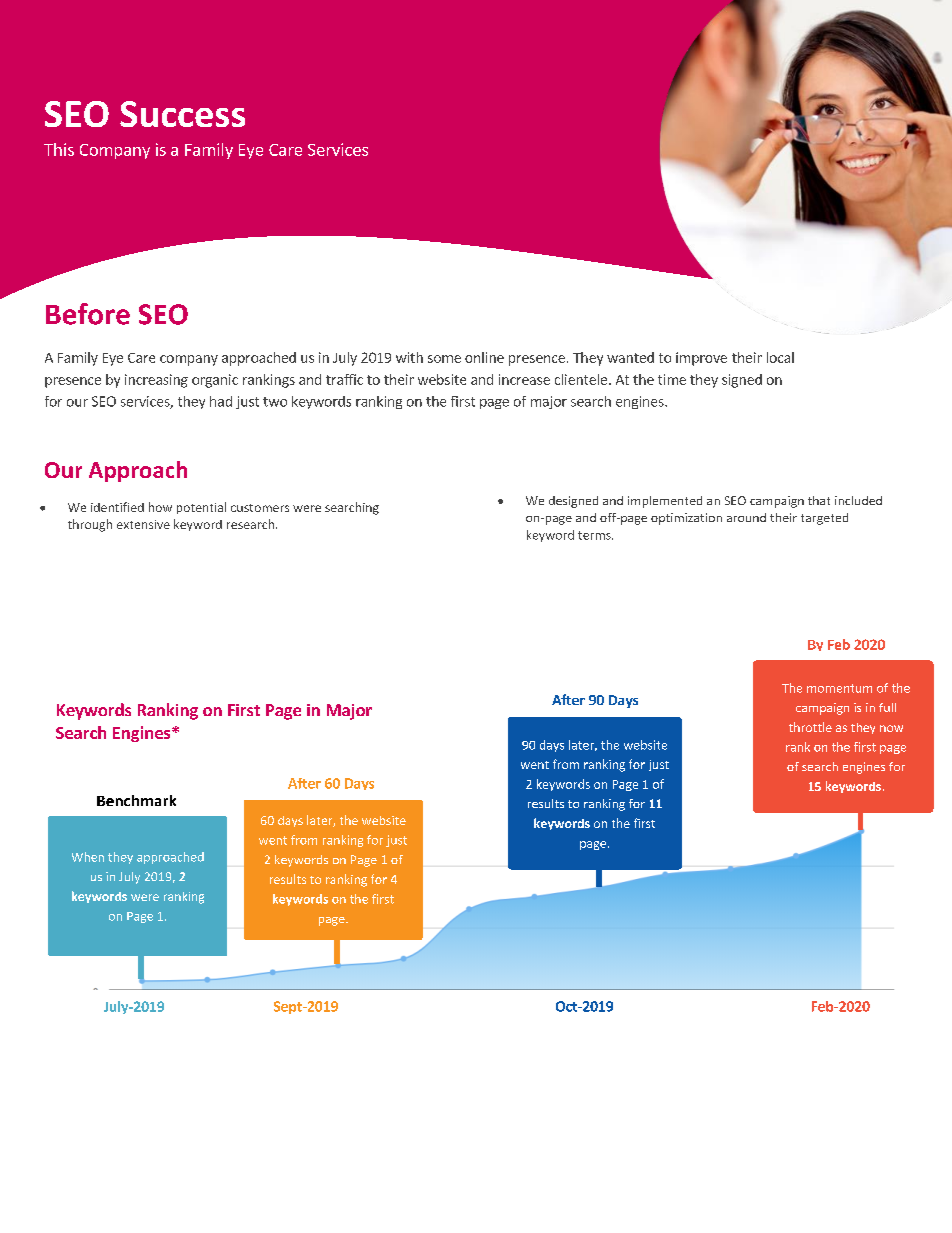 Image resolution: width=952 pixels, height=1233 pixels. I want to click on throttle, so click(810, 727).
